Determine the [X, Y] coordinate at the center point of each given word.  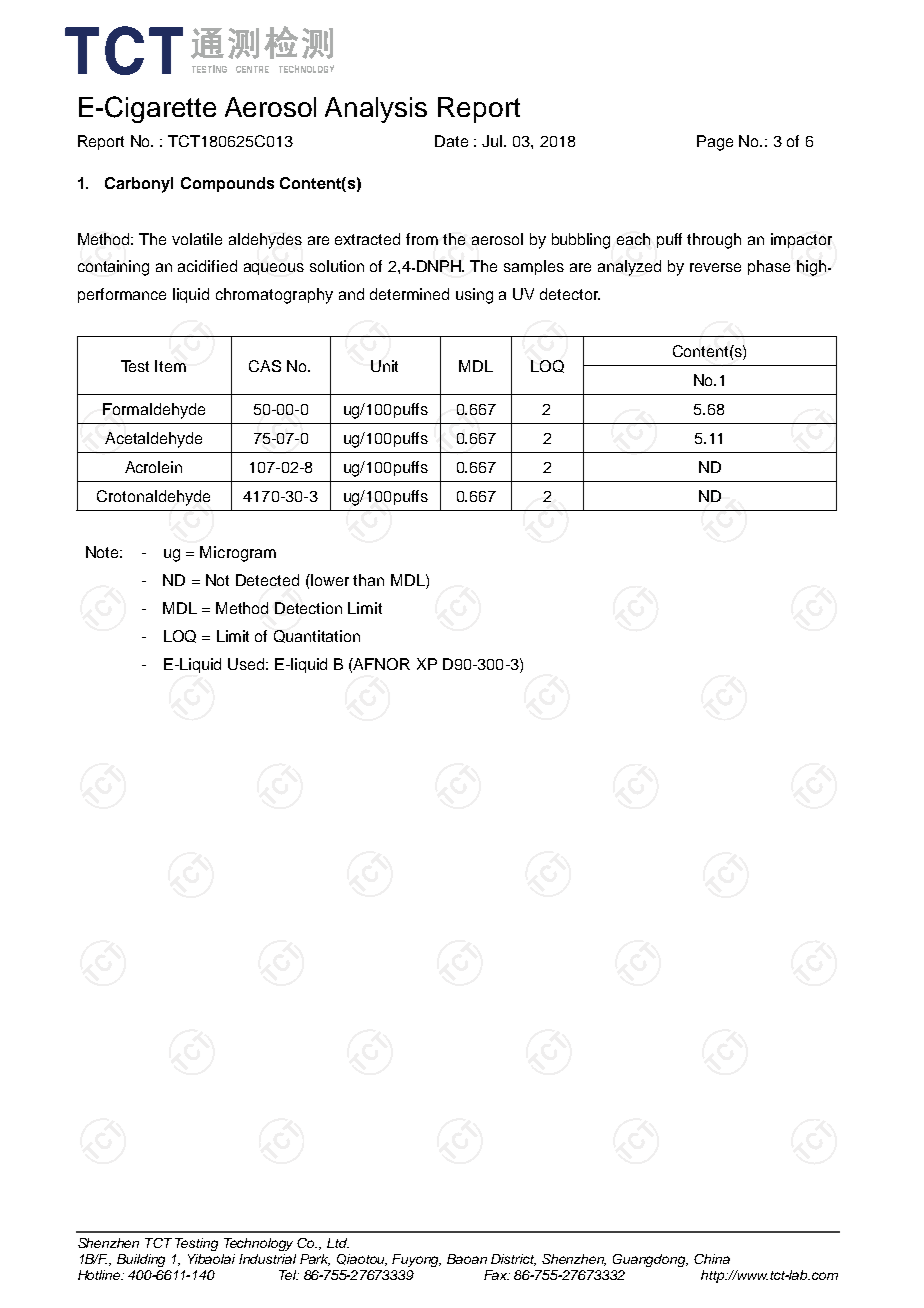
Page [715, 143]
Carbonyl [139, 185]
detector [570, 294]
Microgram [238, 554]
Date [451, 141]
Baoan [467, 1259]
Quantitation [317, 636]
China [712, 1259]
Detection [308, 608]
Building [141, 1260]
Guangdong [650, 1260]
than [368, 580]
